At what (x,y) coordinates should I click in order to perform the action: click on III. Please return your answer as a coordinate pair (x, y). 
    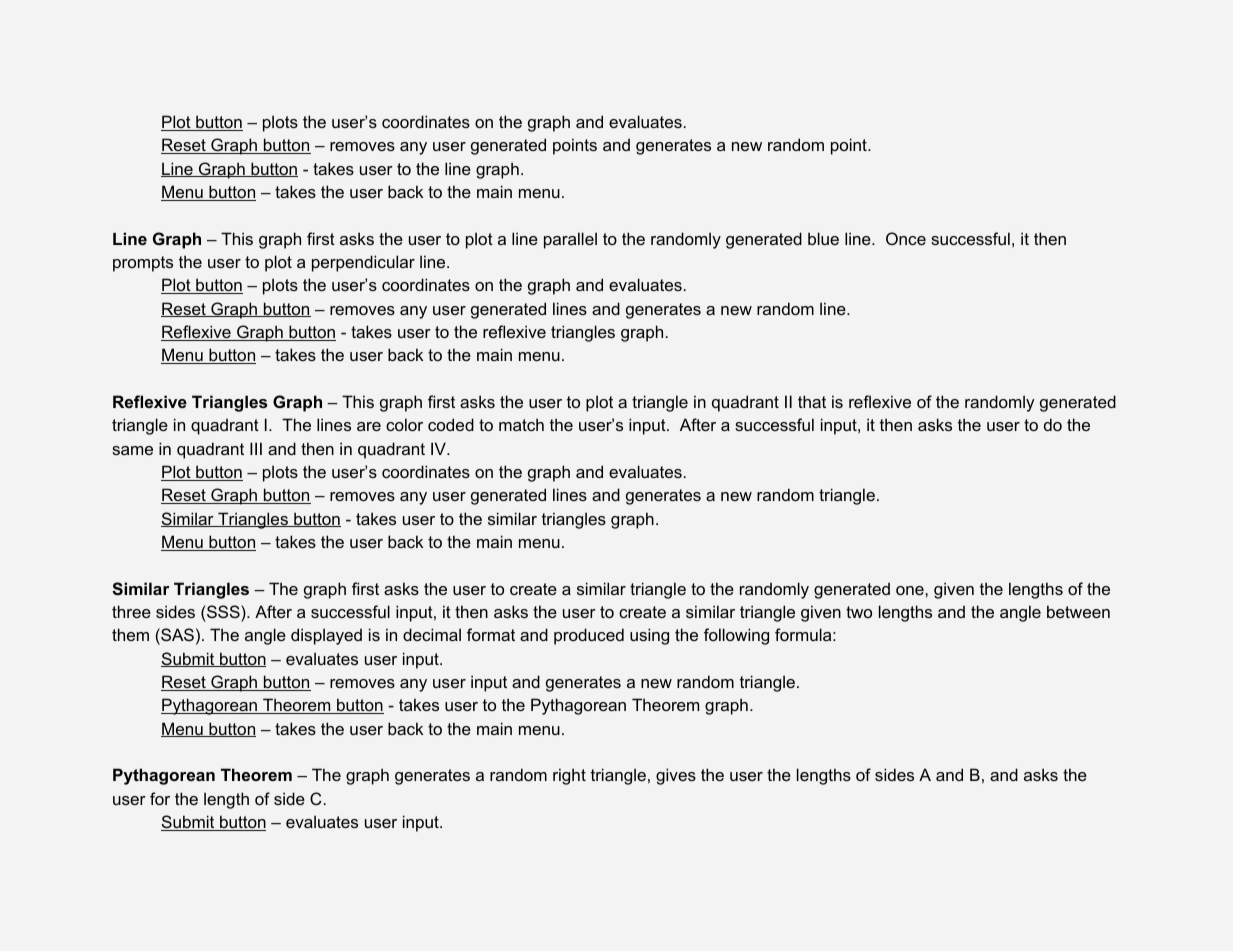
    Looking at the image, I should click on (256, 448).
